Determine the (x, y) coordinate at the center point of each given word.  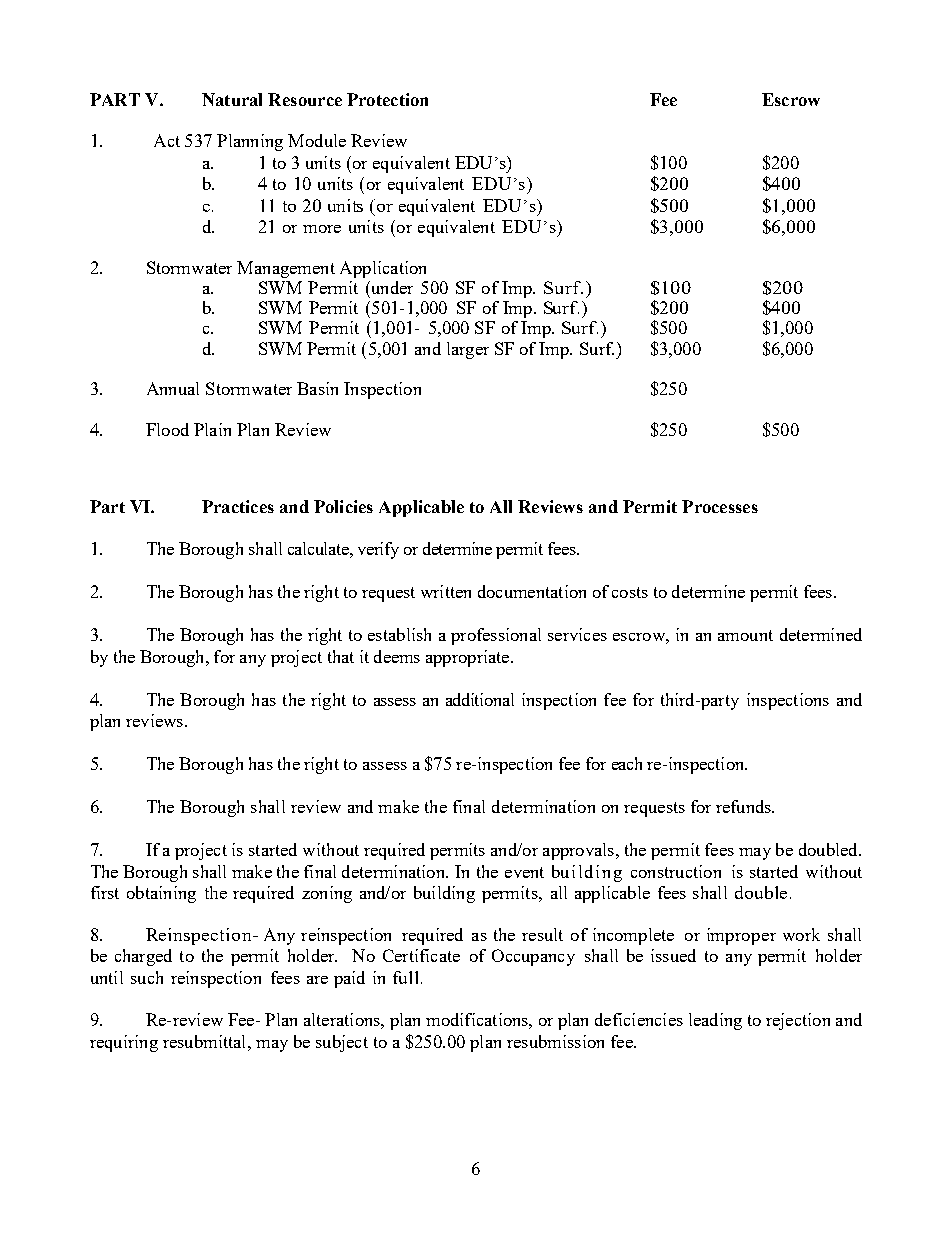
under (391, 287)
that (341, 656)
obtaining (161, 894)
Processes (720, 506)
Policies (343, 506)
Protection (387, 99)
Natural (232, 99)
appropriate (469, 658)
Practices (238, 506)
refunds (744, 806)
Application (383, 269)
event (524, 872)
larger (468, 350)
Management (286, 269)
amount (745, 635)
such (147, 977)
